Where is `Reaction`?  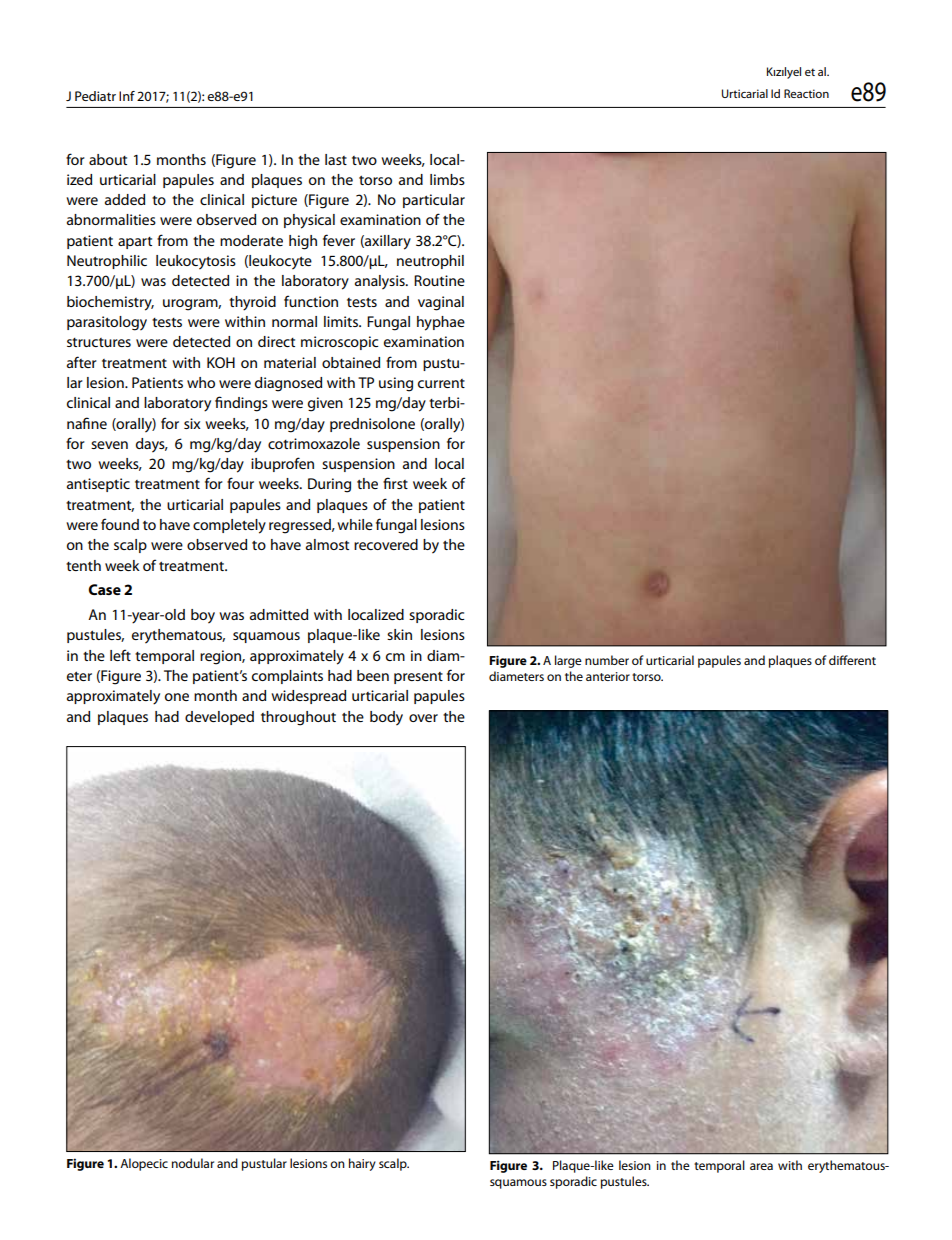 Reaction is located at coordinates (806, 93).
